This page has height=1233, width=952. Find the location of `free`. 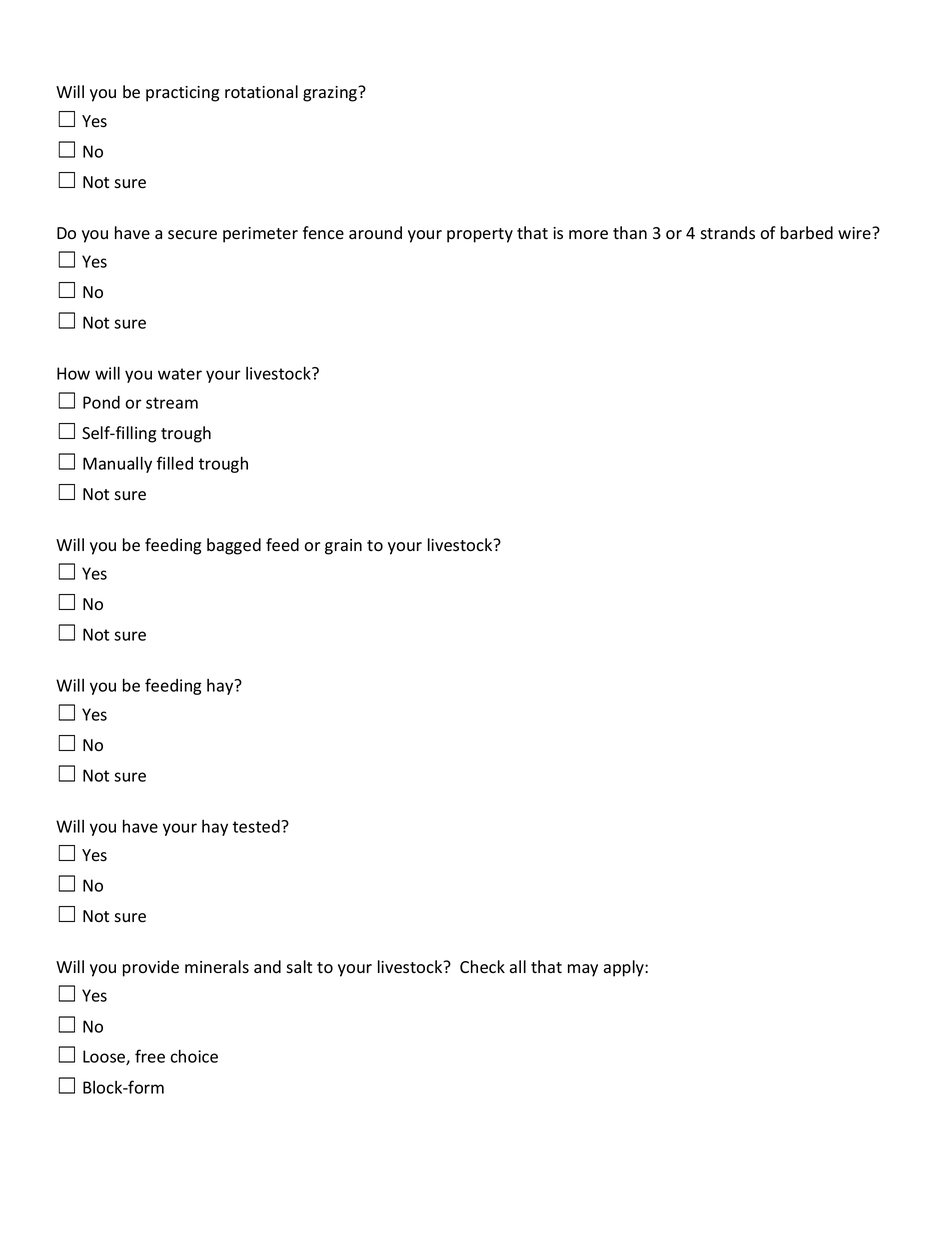

free is located at coordinates (150, 1056).
